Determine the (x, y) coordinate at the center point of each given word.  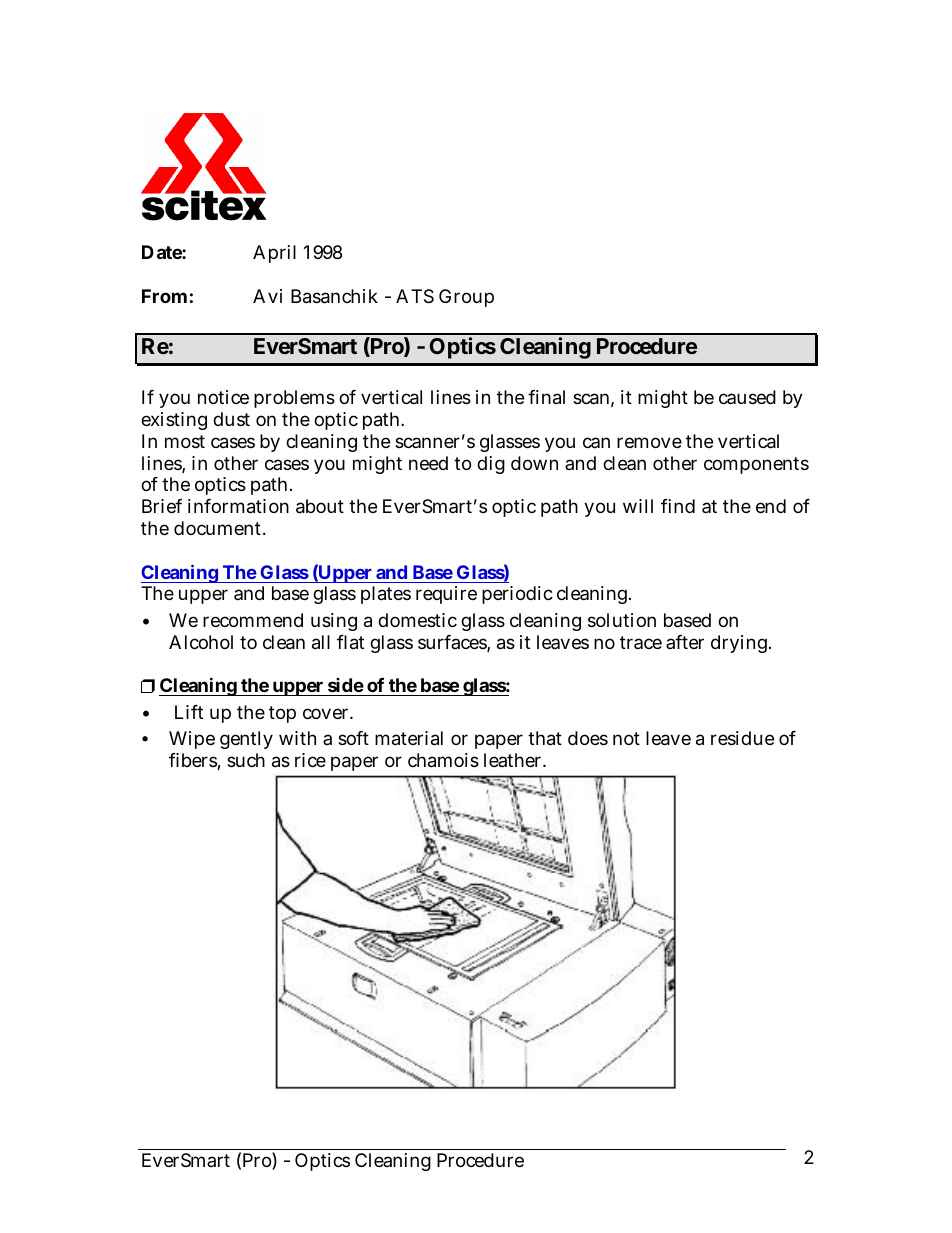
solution (622, 620)
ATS (415, 296)
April (274, 254)
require (446, 595)
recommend (253, 620)
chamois (443, 760)
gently (246, 740)
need (428, 463)
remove (649, 442)
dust (231, 419)
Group (466, 298)
